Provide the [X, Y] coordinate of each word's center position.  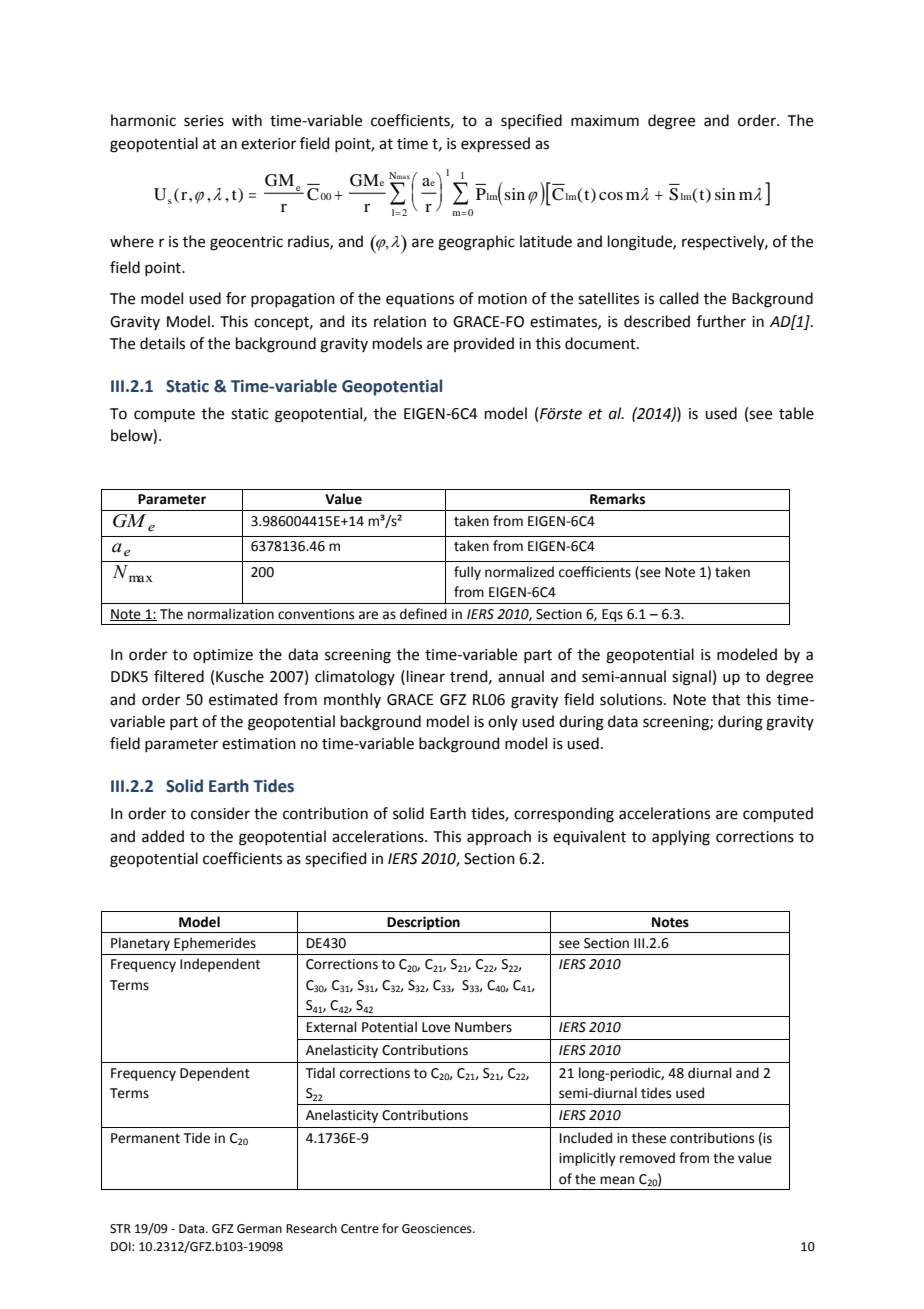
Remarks [617, 499]
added [163, 836]
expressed [495, 144]
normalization [231, 614]
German [259, 1229]
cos [611, 196]
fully [467, 573]
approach [499, 837]
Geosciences [438, 1229]
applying [681, 838]
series [204, 121]
